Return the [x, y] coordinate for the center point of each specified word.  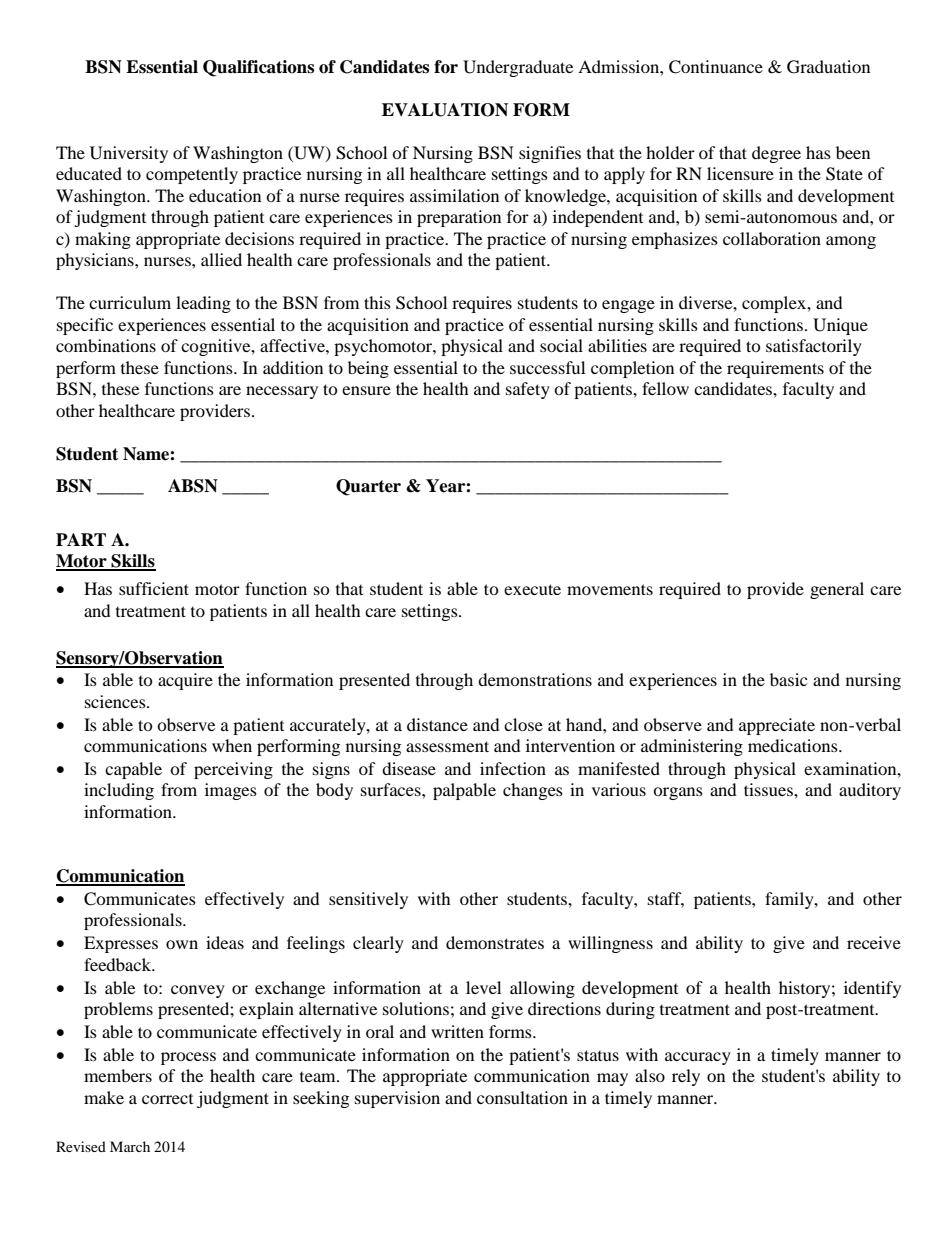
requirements [775, 369]
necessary [282, 392]
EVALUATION [445, 110]
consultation [522, 1097]
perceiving [233, 770]
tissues [769, 789]
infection [513, 768]
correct [167, 1099]
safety [528, 390]
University [129, 154]
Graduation [828, 67]
